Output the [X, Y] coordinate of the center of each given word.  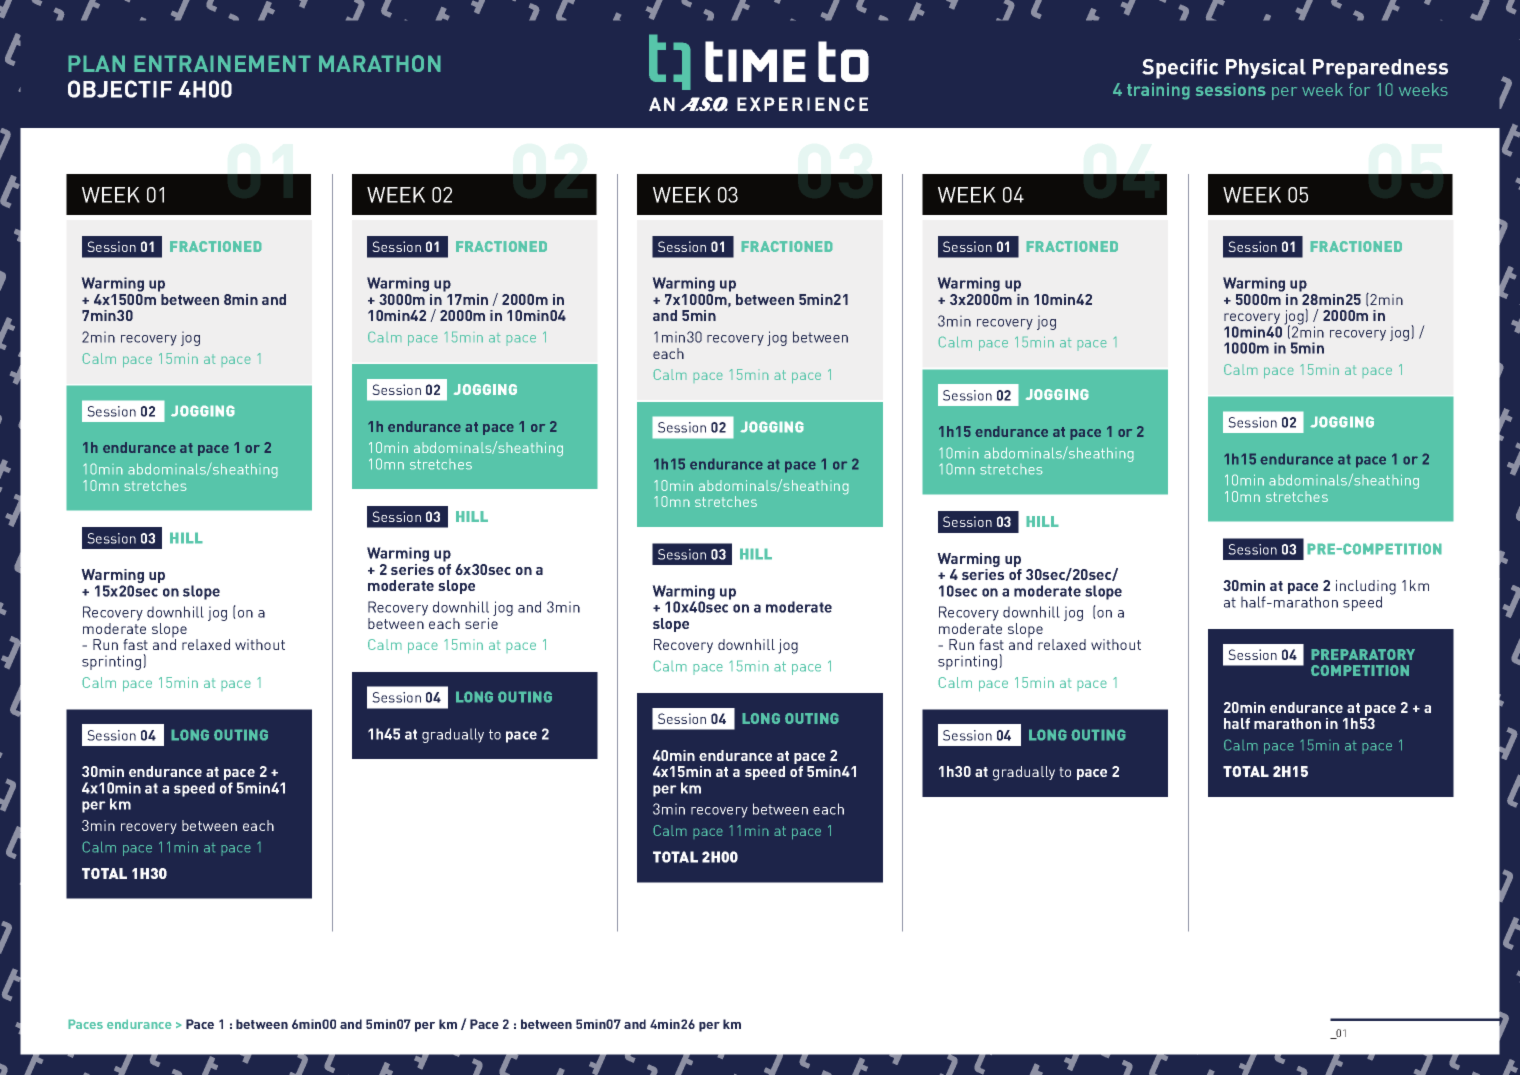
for [1359, 89]
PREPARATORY [1363, 654]
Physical [1266, 69]
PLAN [96, 63]
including [1366, 588]
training [1158, 91]
